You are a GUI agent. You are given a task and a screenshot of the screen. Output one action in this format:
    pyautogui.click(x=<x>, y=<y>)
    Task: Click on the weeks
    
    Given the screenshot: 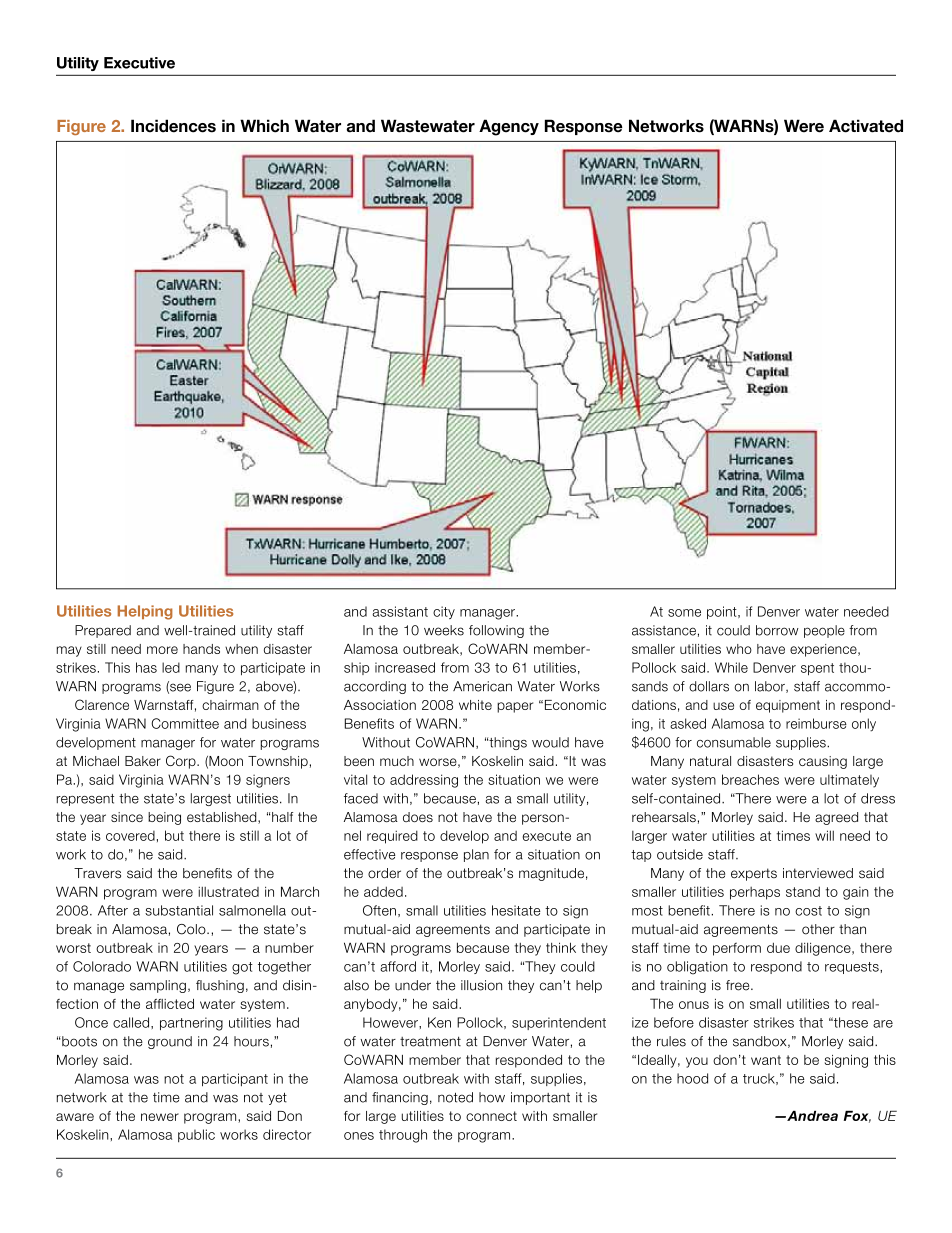 What is the action you would take?
    pyautogui.click(x=444, y=630)
